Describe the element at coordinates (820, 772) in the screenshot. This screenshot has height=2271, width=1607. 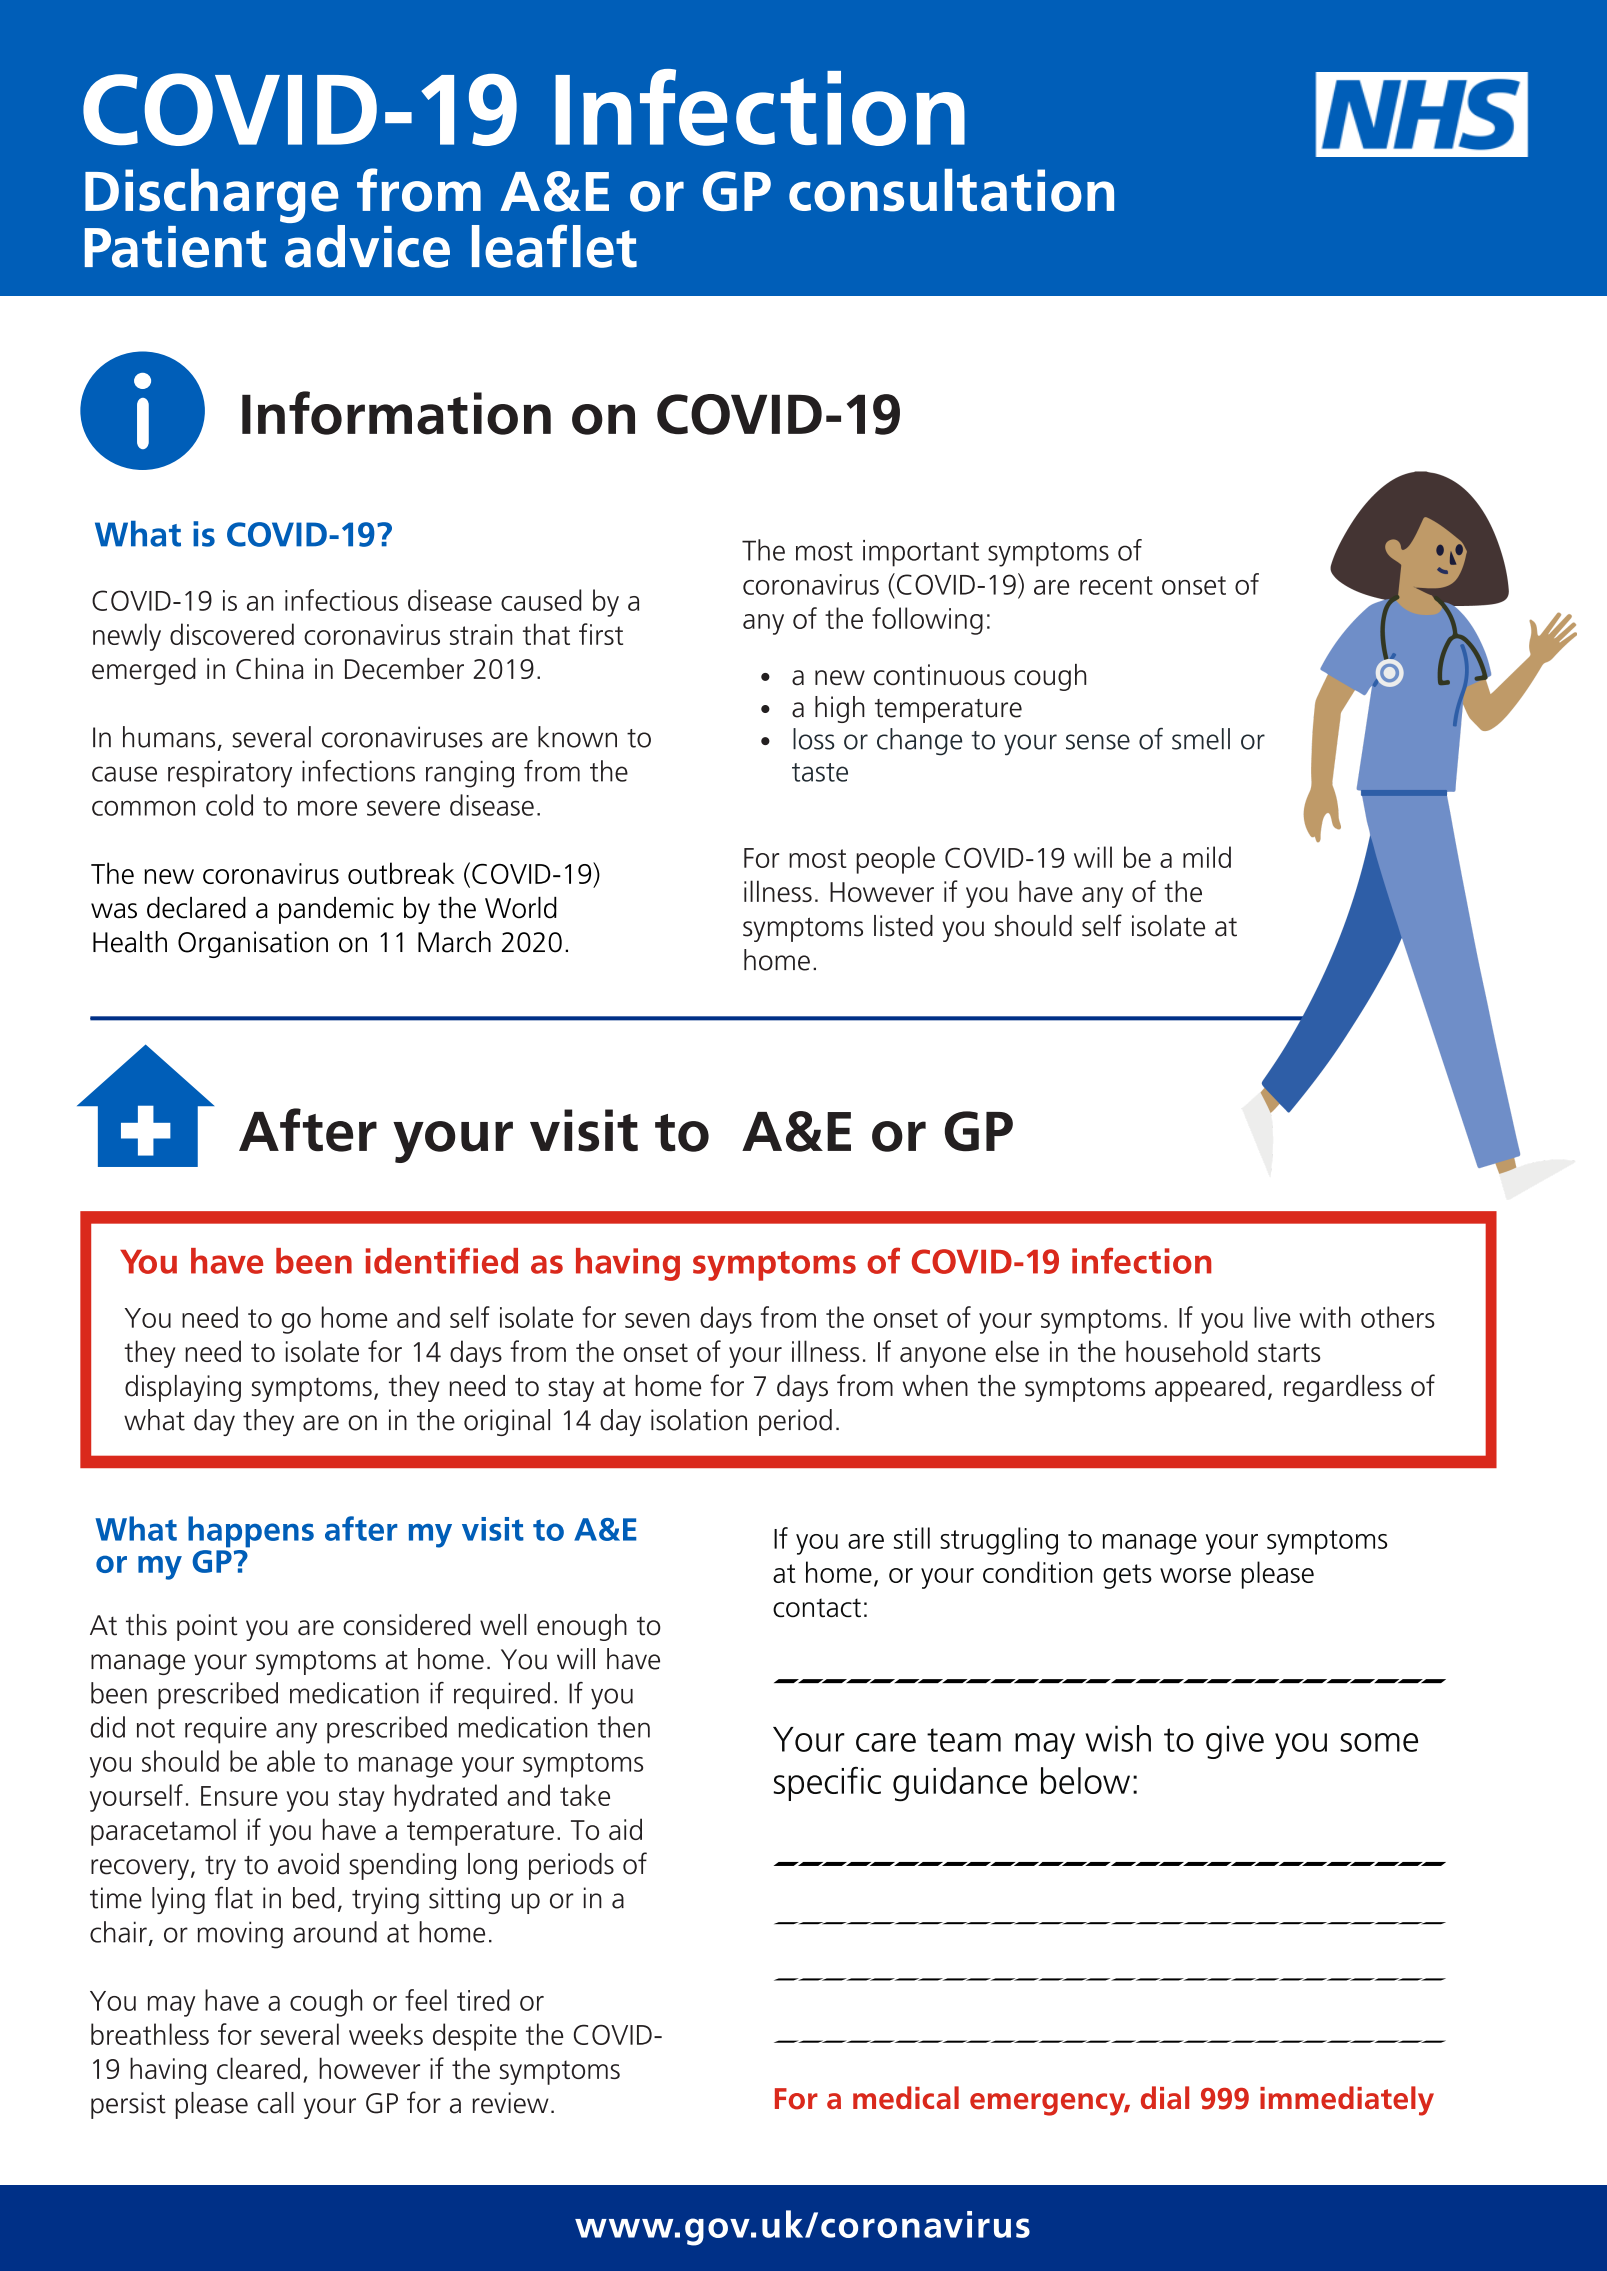
I see `taste` at that location.
